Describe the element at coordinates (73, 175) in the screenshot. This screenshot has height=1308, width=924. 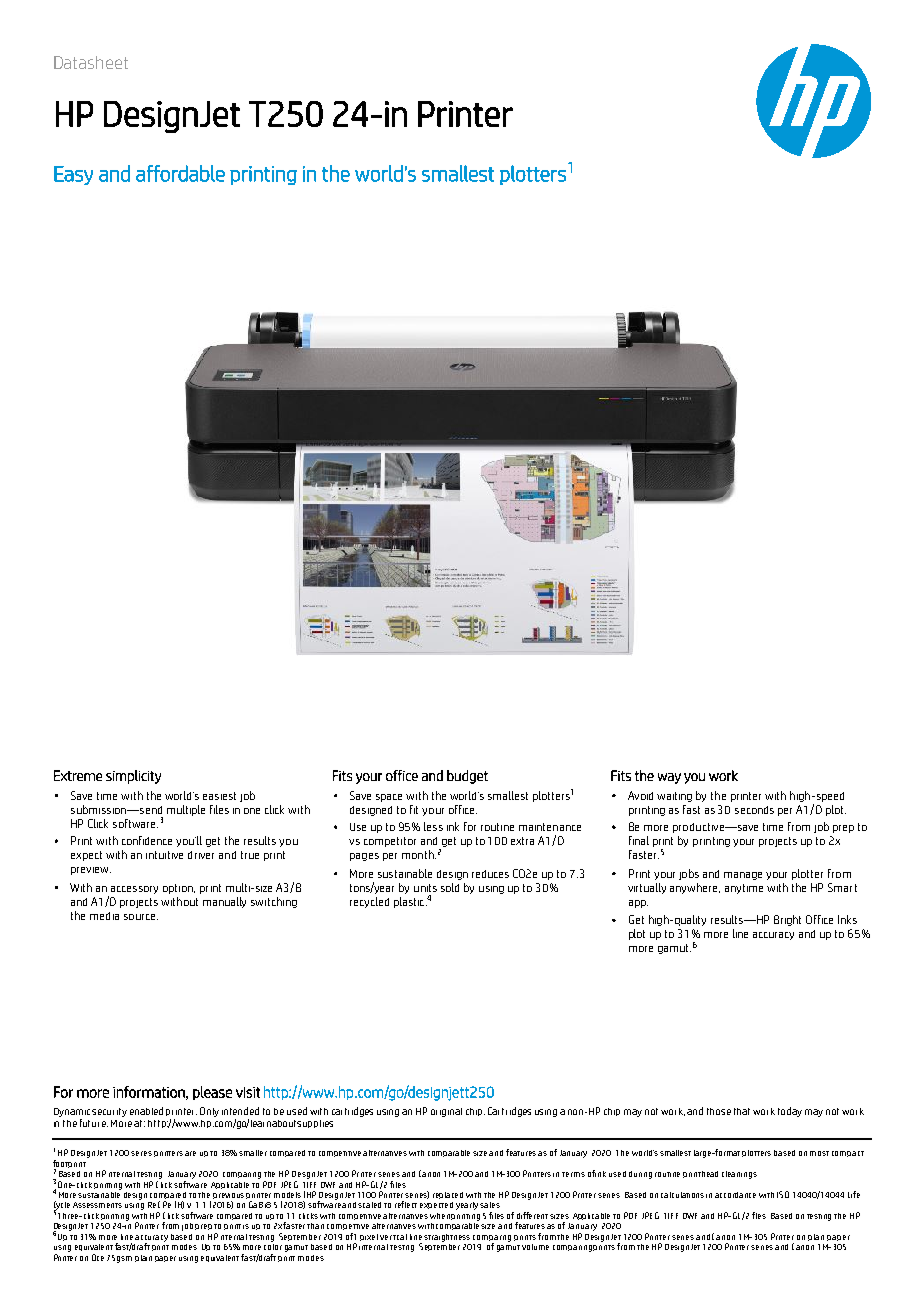
I see `Easy` at that location.
